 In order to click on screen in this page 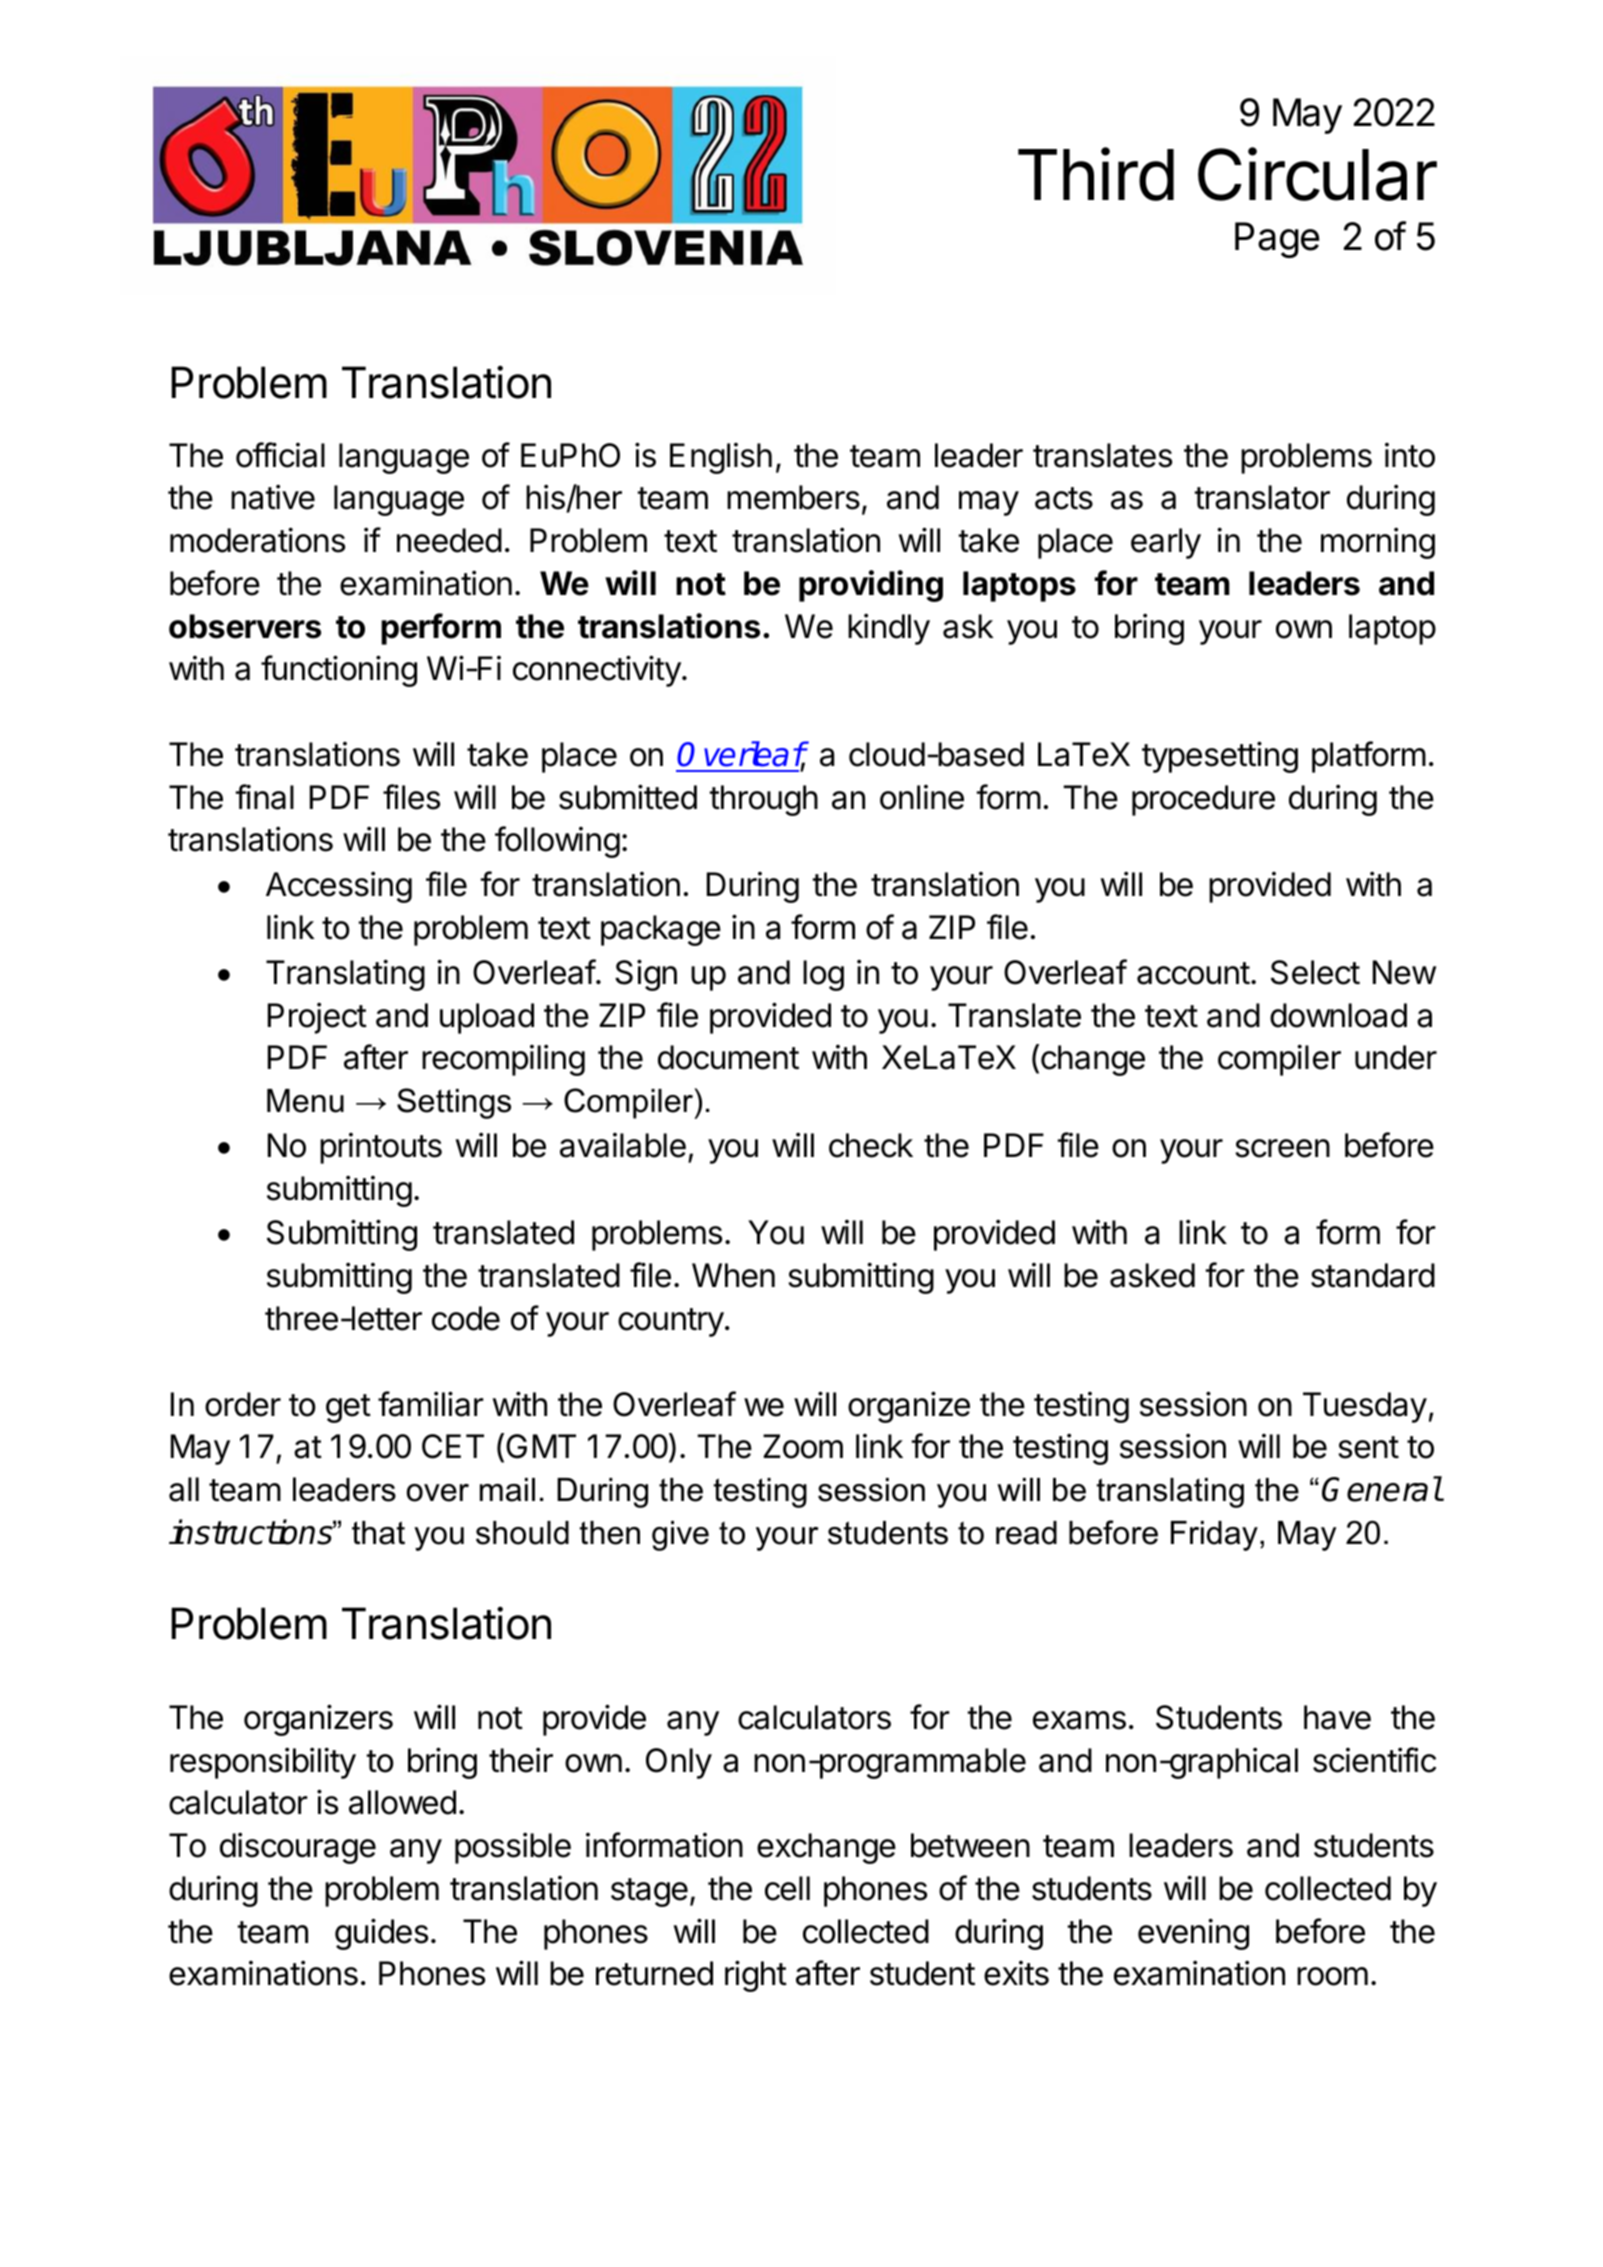, I will do `click(1282, 1148)`.
